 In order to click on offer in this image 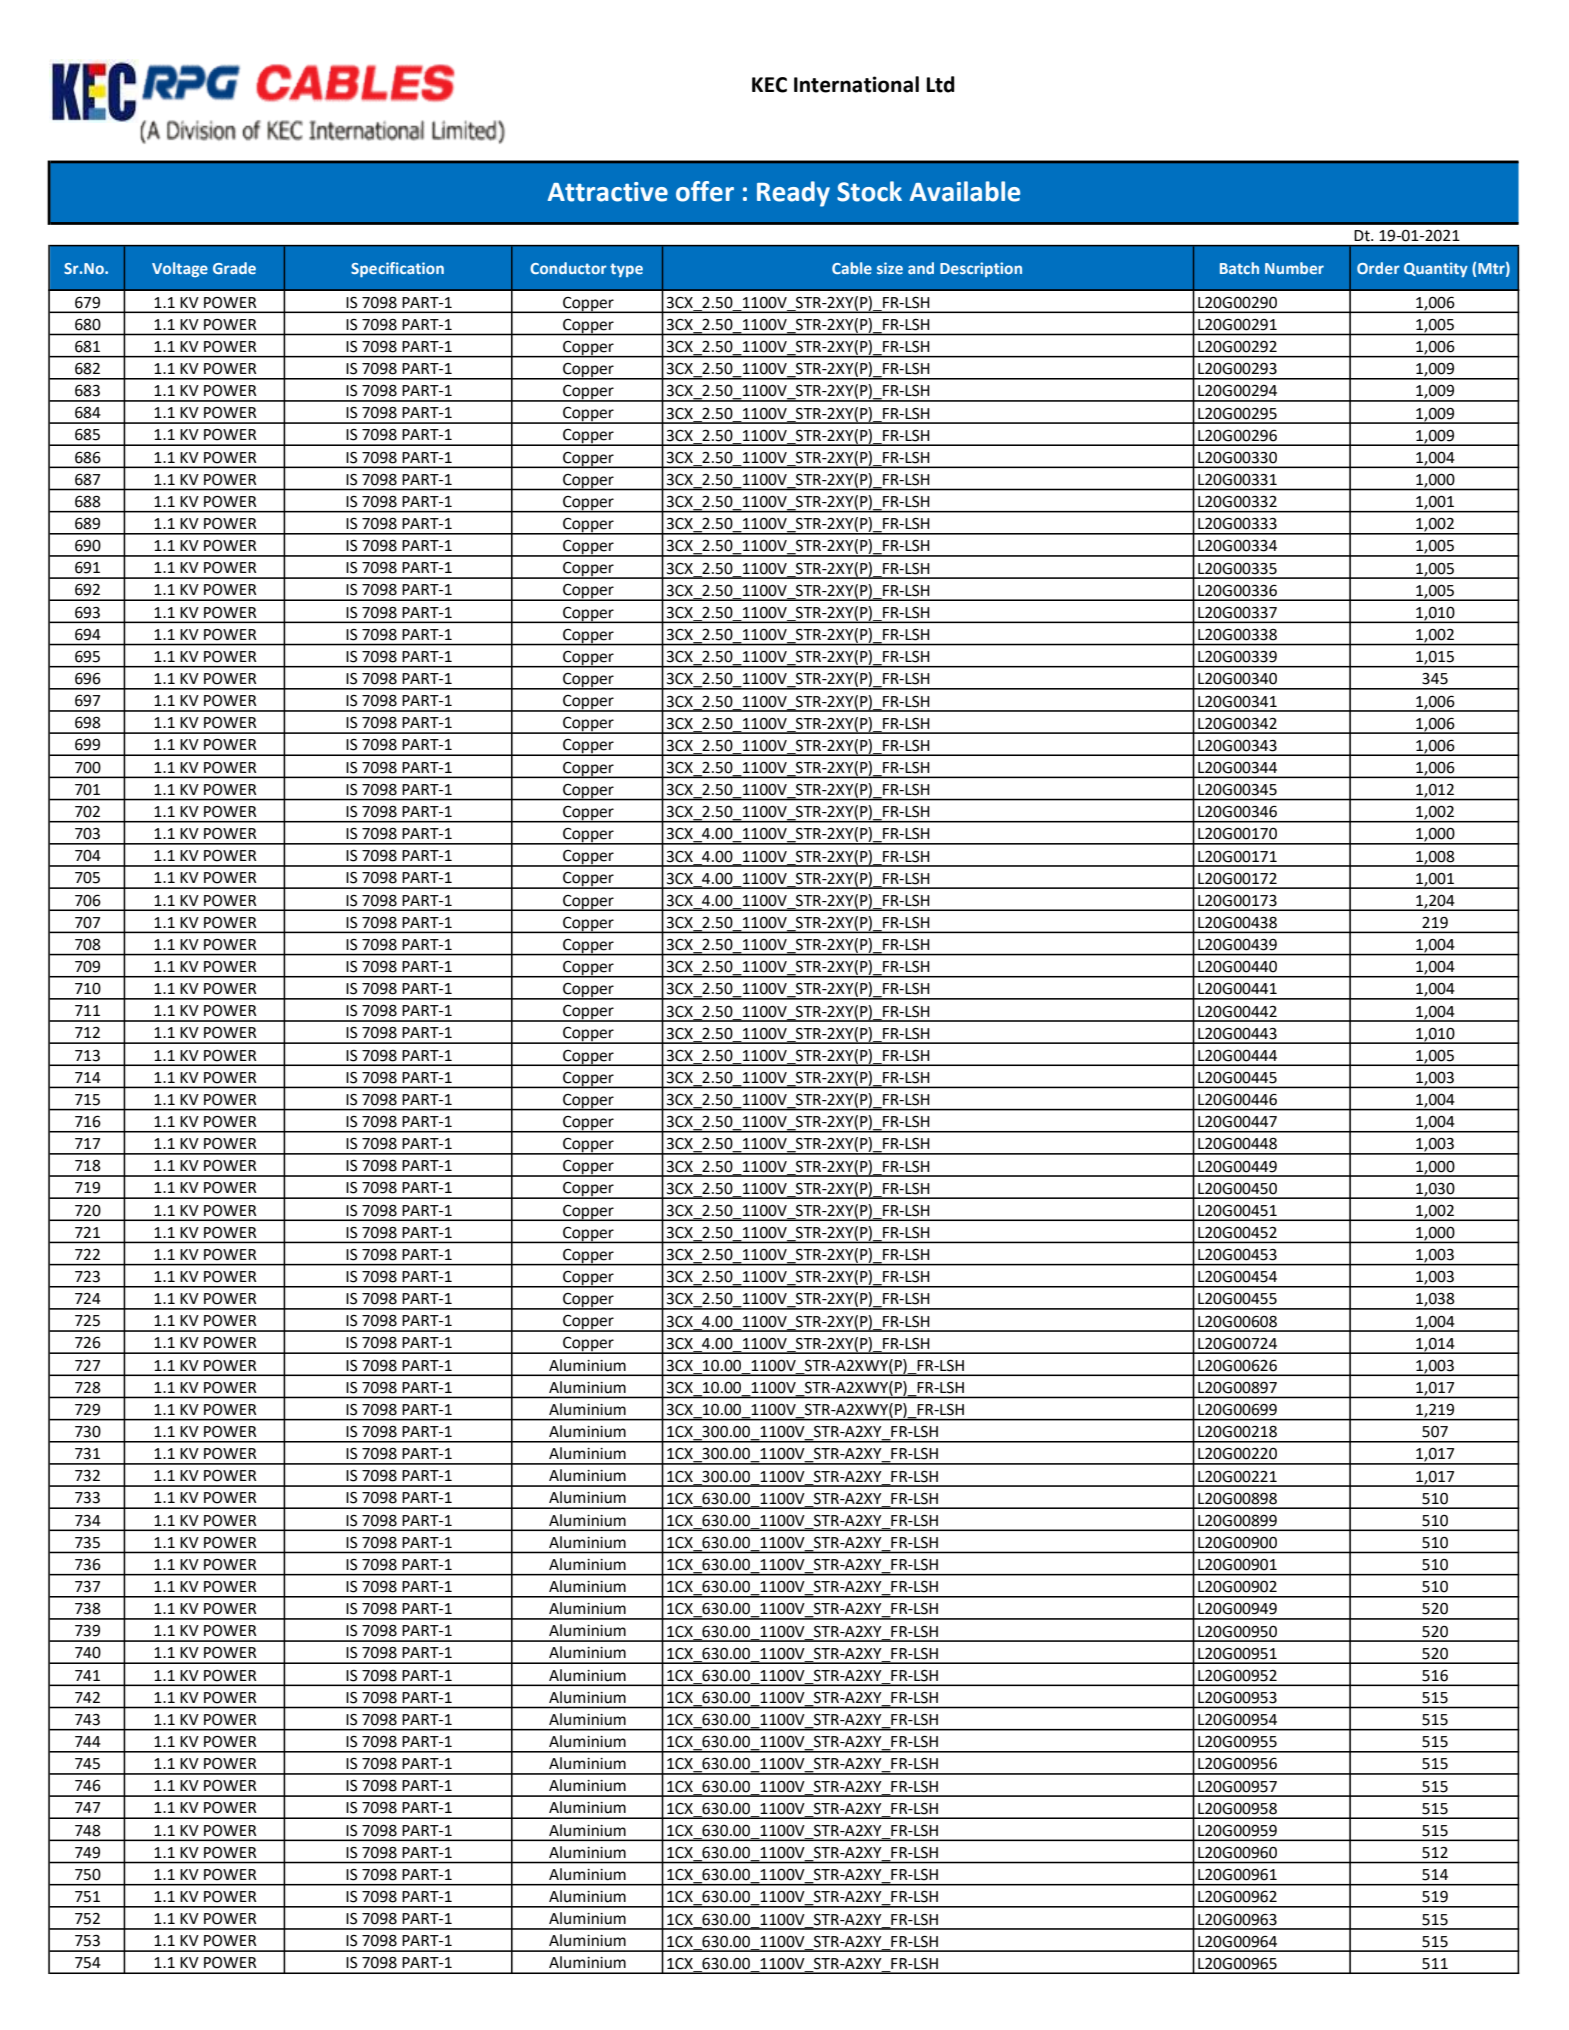, I will do `click(705, 191)`.
